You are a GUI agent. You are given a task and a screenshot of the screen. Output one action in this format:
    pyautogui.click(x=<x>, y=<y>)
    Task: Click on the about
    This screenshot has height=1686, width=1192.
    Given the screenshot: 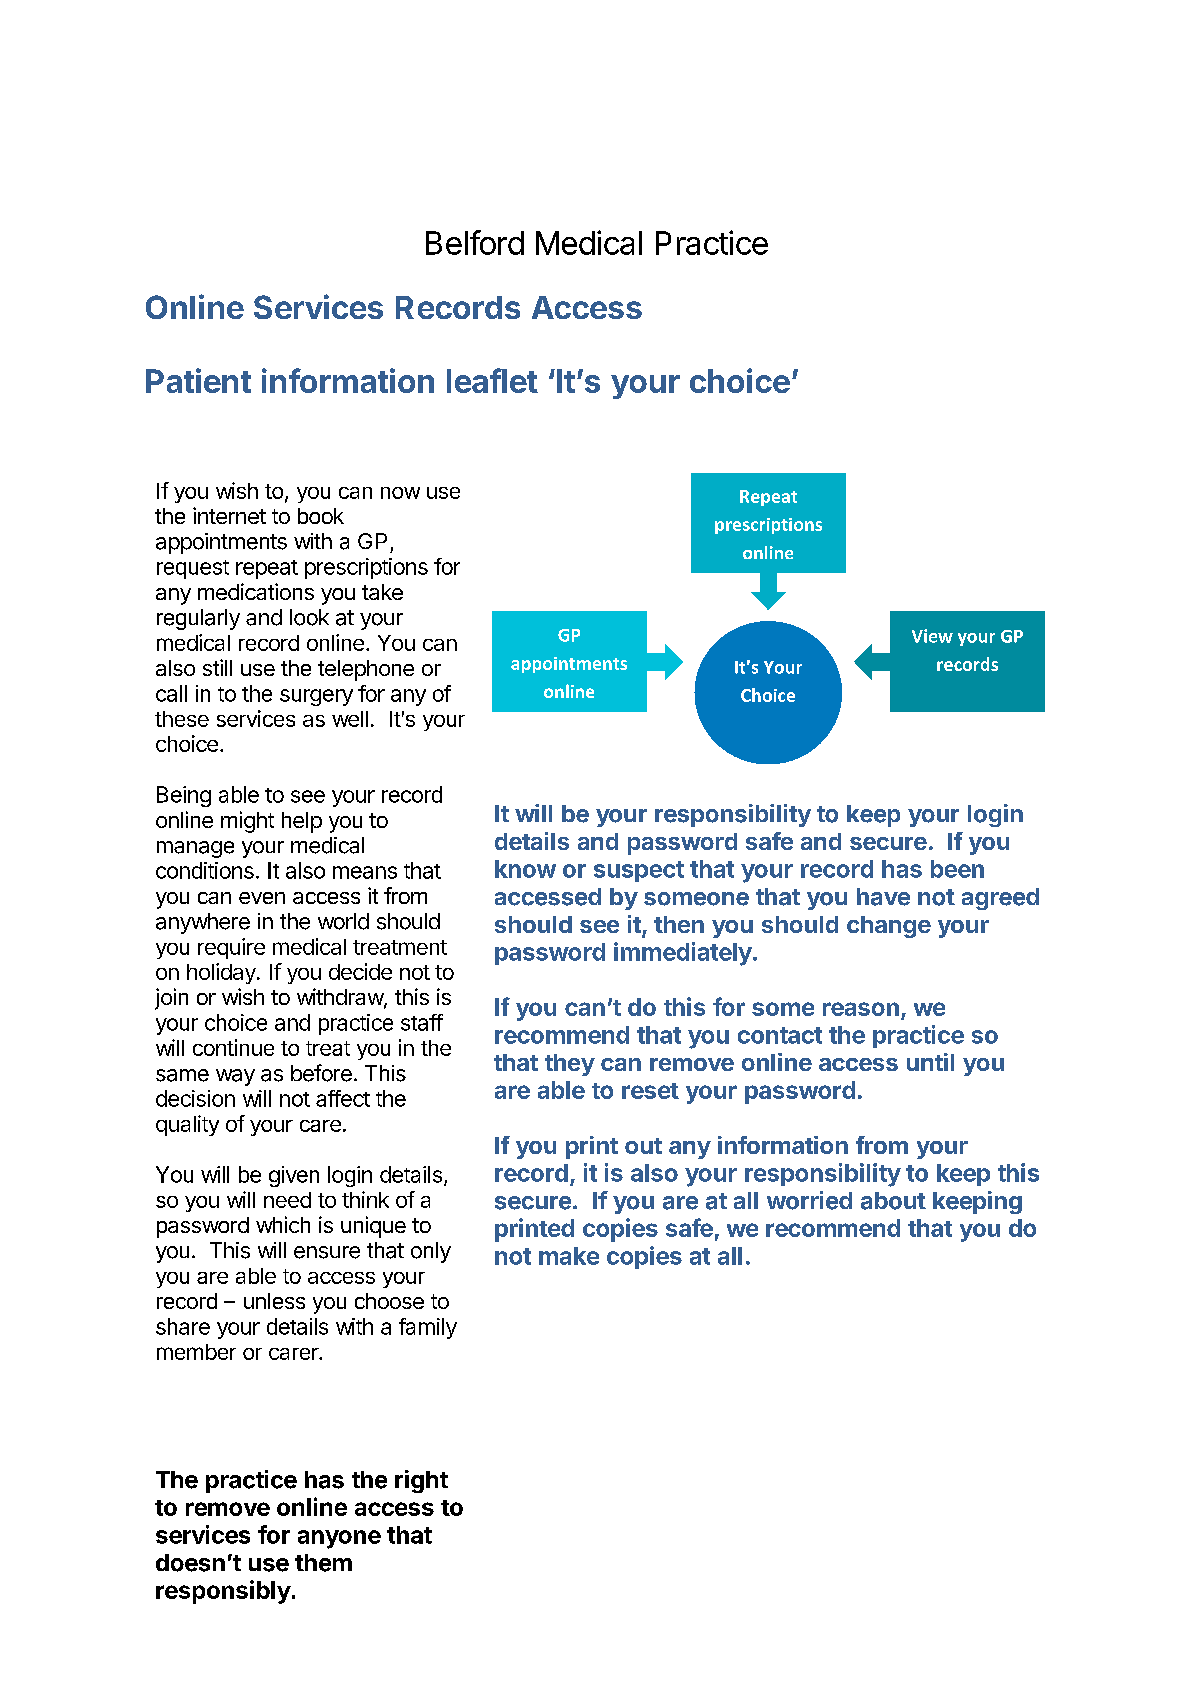 What is the action you would take?
    pyautogui.click(x=893, y=1201)
